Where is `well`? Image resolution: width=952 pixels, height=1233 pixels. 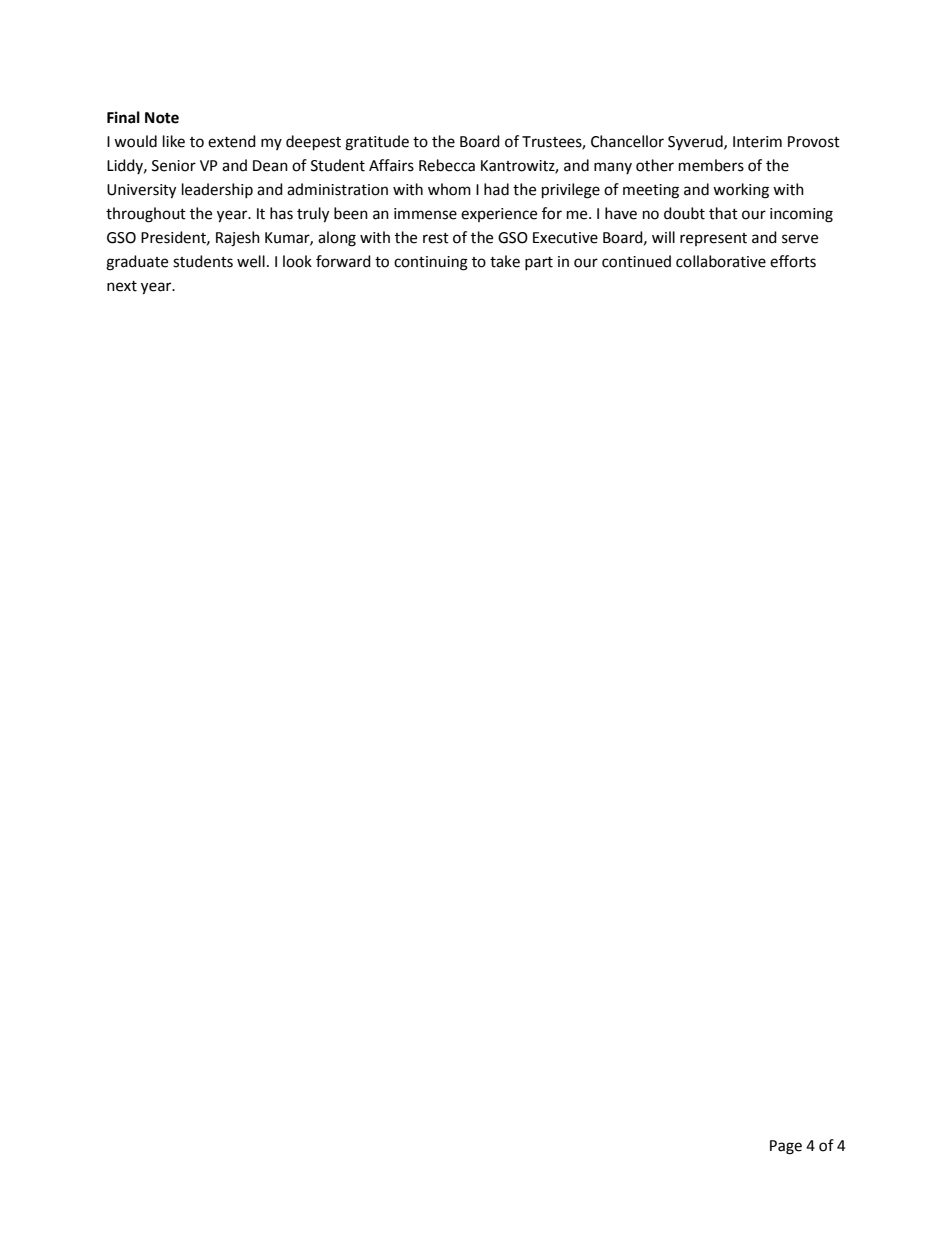
well is located at coordinates (251, 261).
